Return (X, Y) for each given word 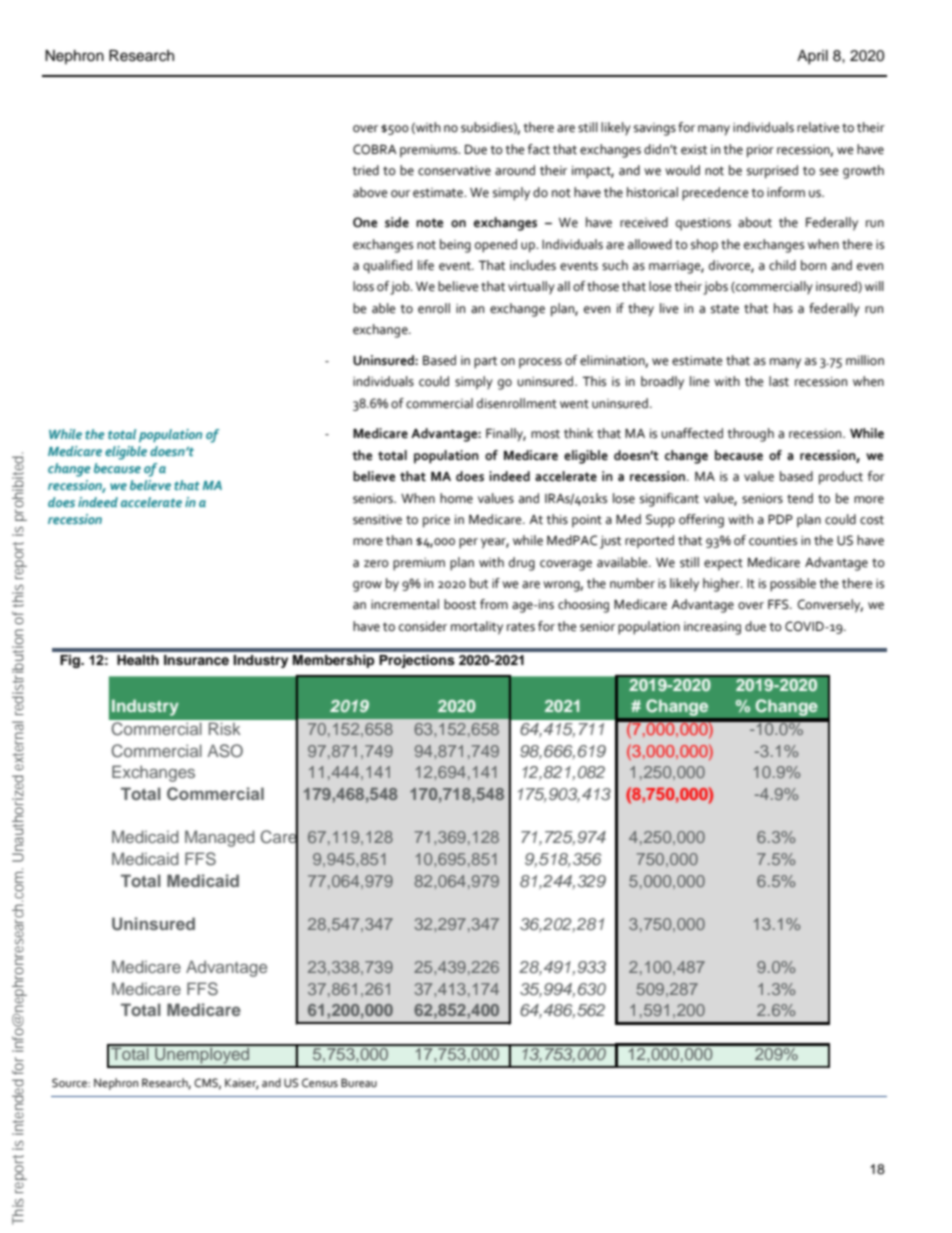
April (812, 57)
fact (539, 149)
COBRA (375, 149)
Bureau (359, 1082)
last (779, 381)
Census (320, 1083)
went (574, 404)
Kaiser (242, 1084)
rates (521, 627)
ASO (225, 751)
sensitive (377, 520)
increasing (712, 628)
